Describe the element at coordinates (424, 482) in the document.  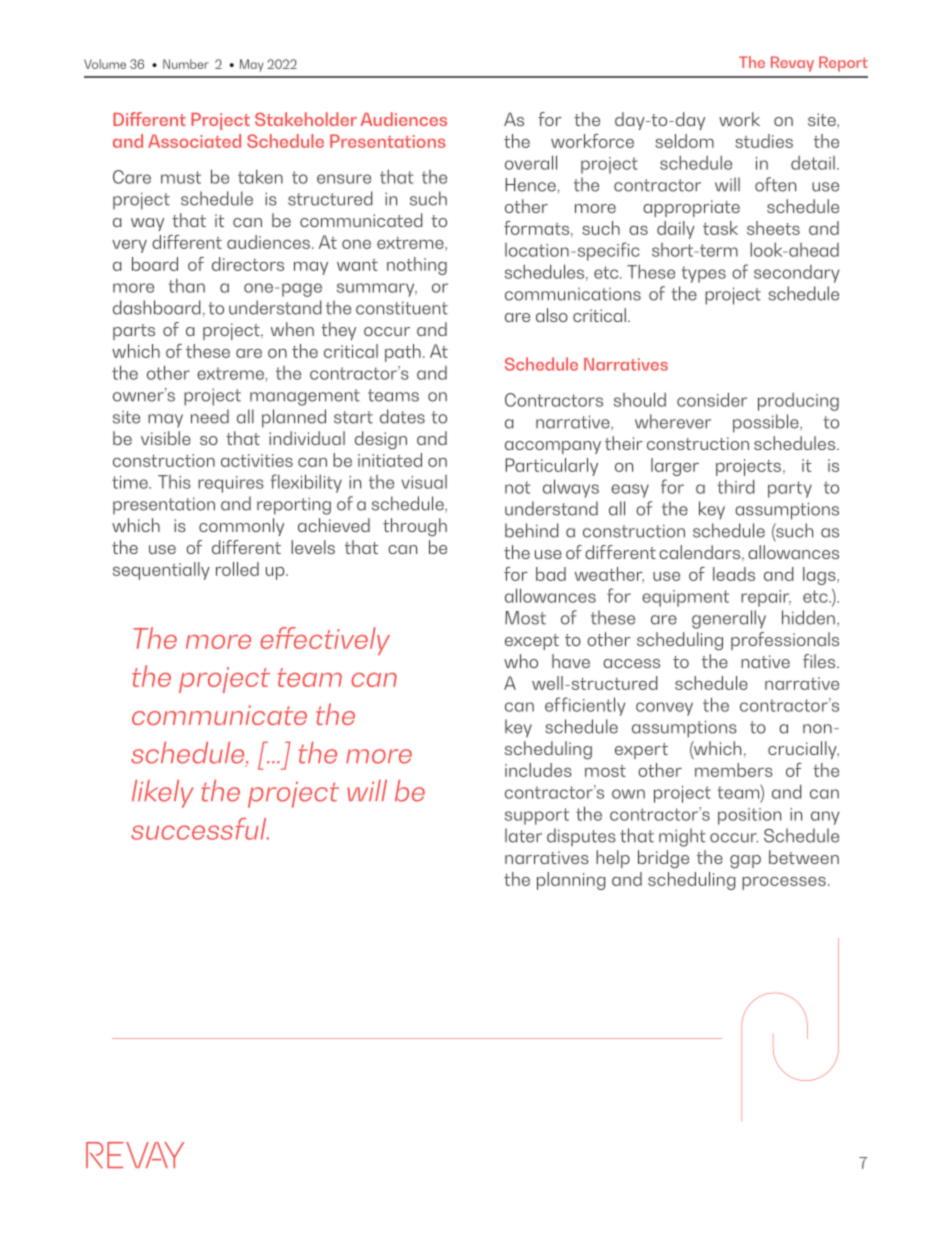
I see `visual` at that location.
